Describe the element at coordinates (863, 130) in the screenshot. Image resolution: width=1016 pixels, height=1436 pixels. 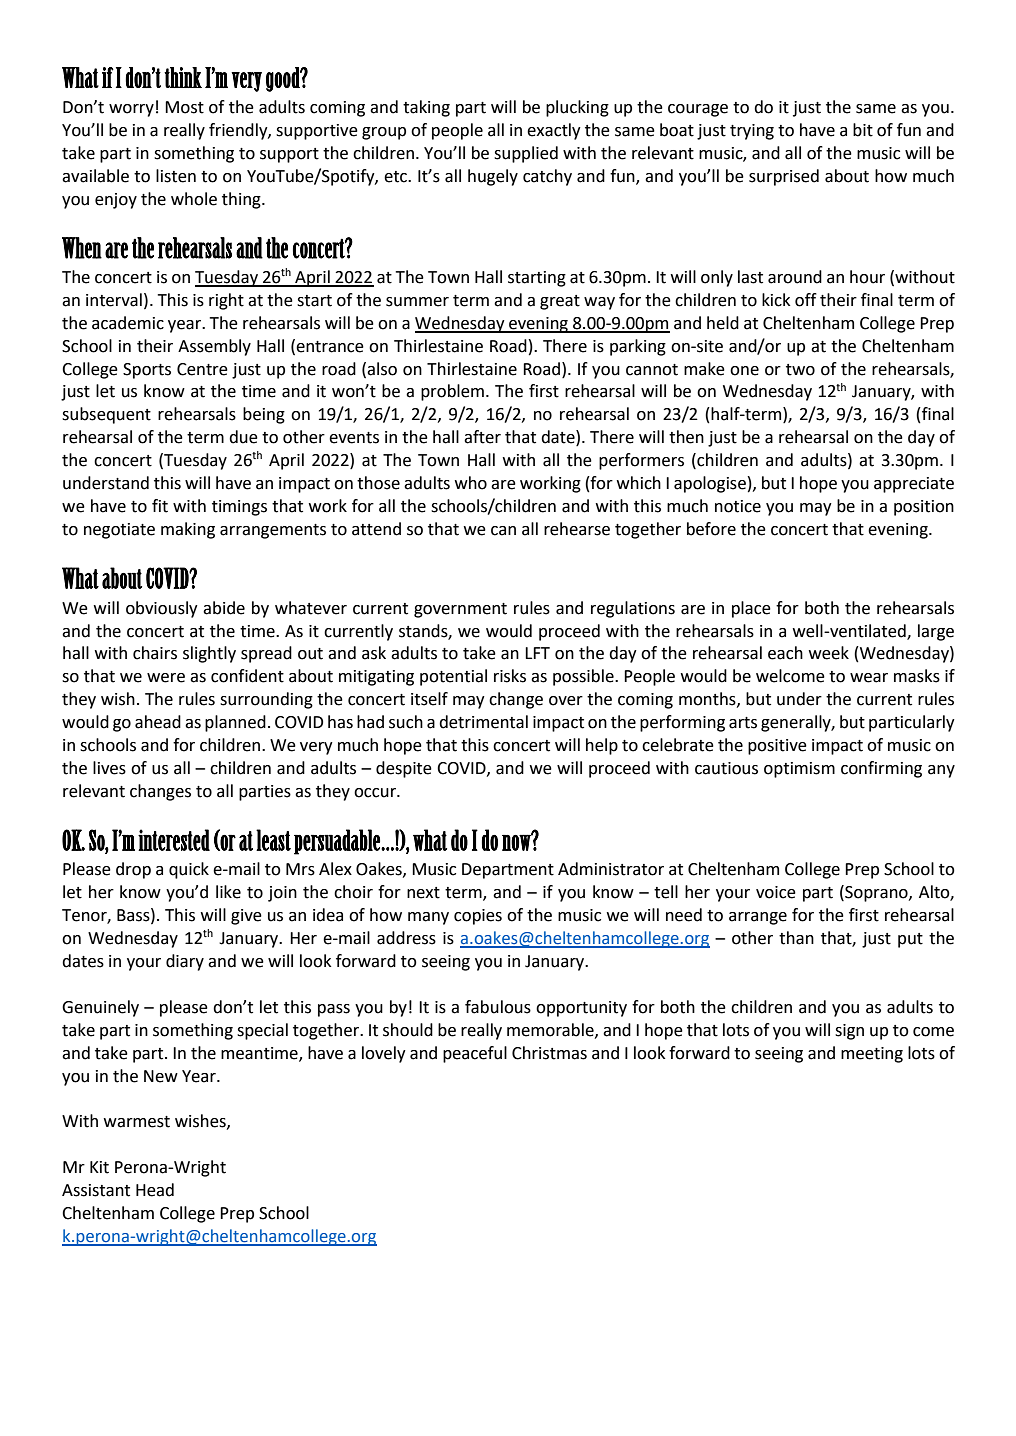
I see `bit` at that location.
